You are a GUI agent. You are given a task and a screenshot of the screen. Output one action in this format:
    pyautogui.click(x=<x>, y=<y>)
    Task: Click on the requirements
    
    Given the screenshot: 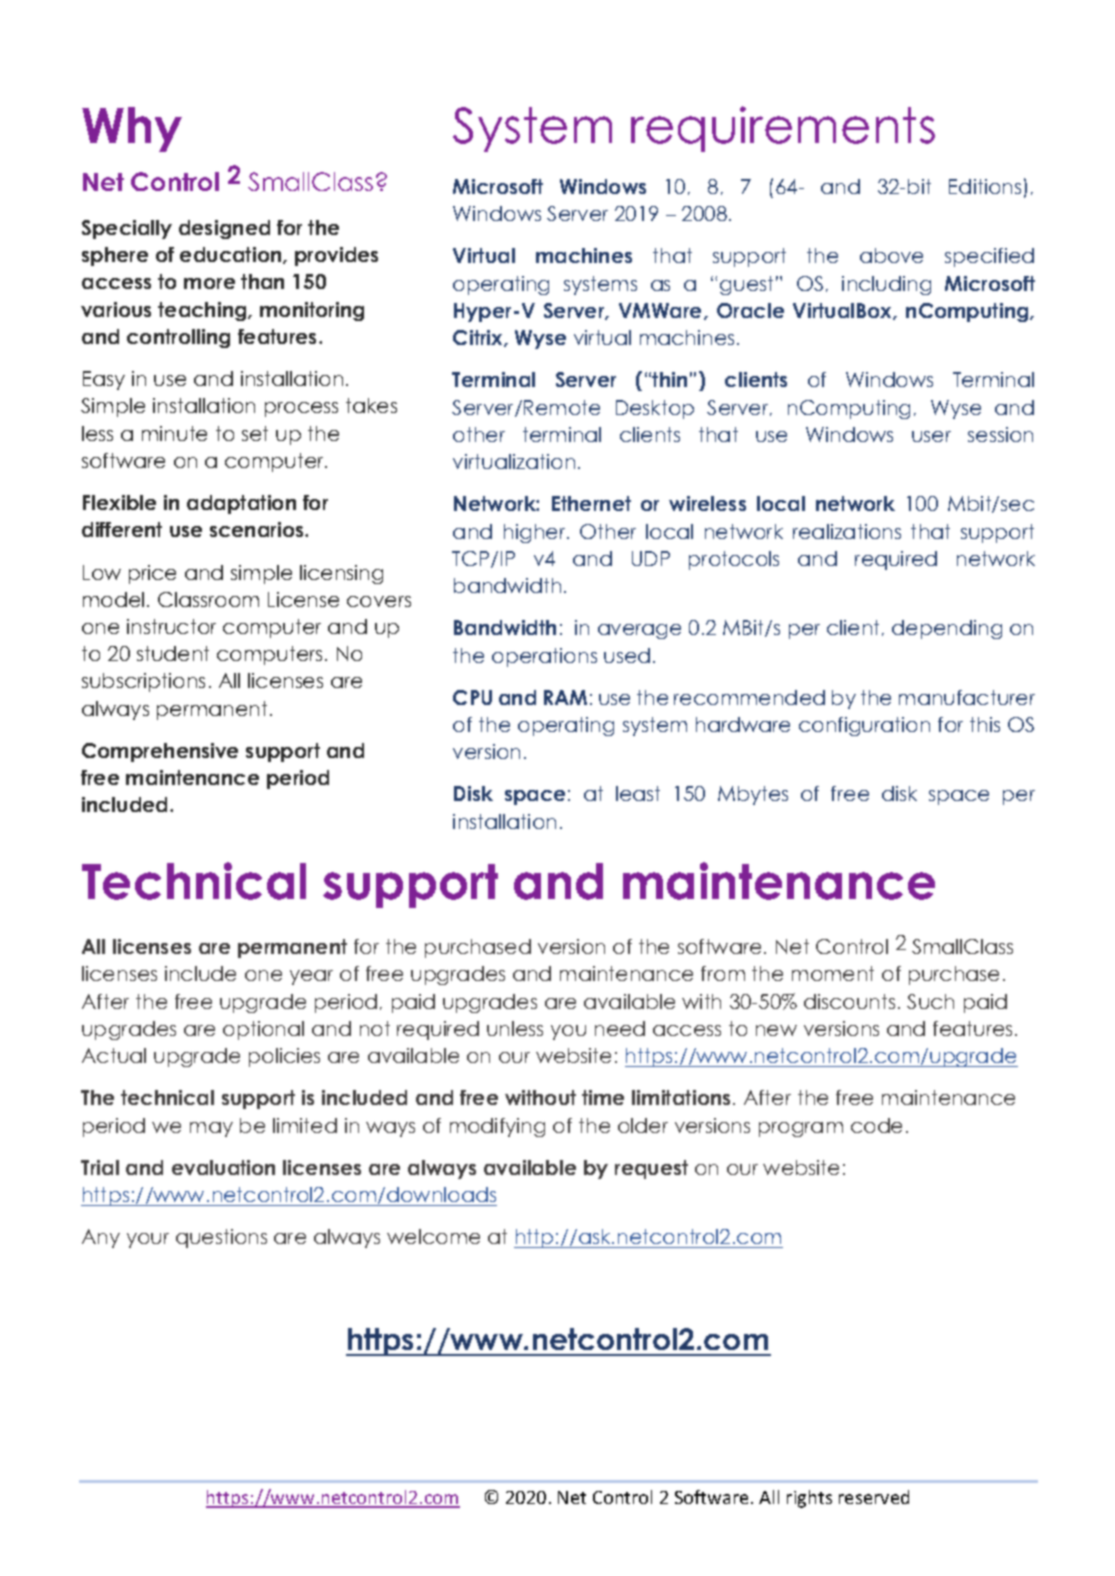 What is the action you would take?
    pyautogui.click(x=783, y=129)
